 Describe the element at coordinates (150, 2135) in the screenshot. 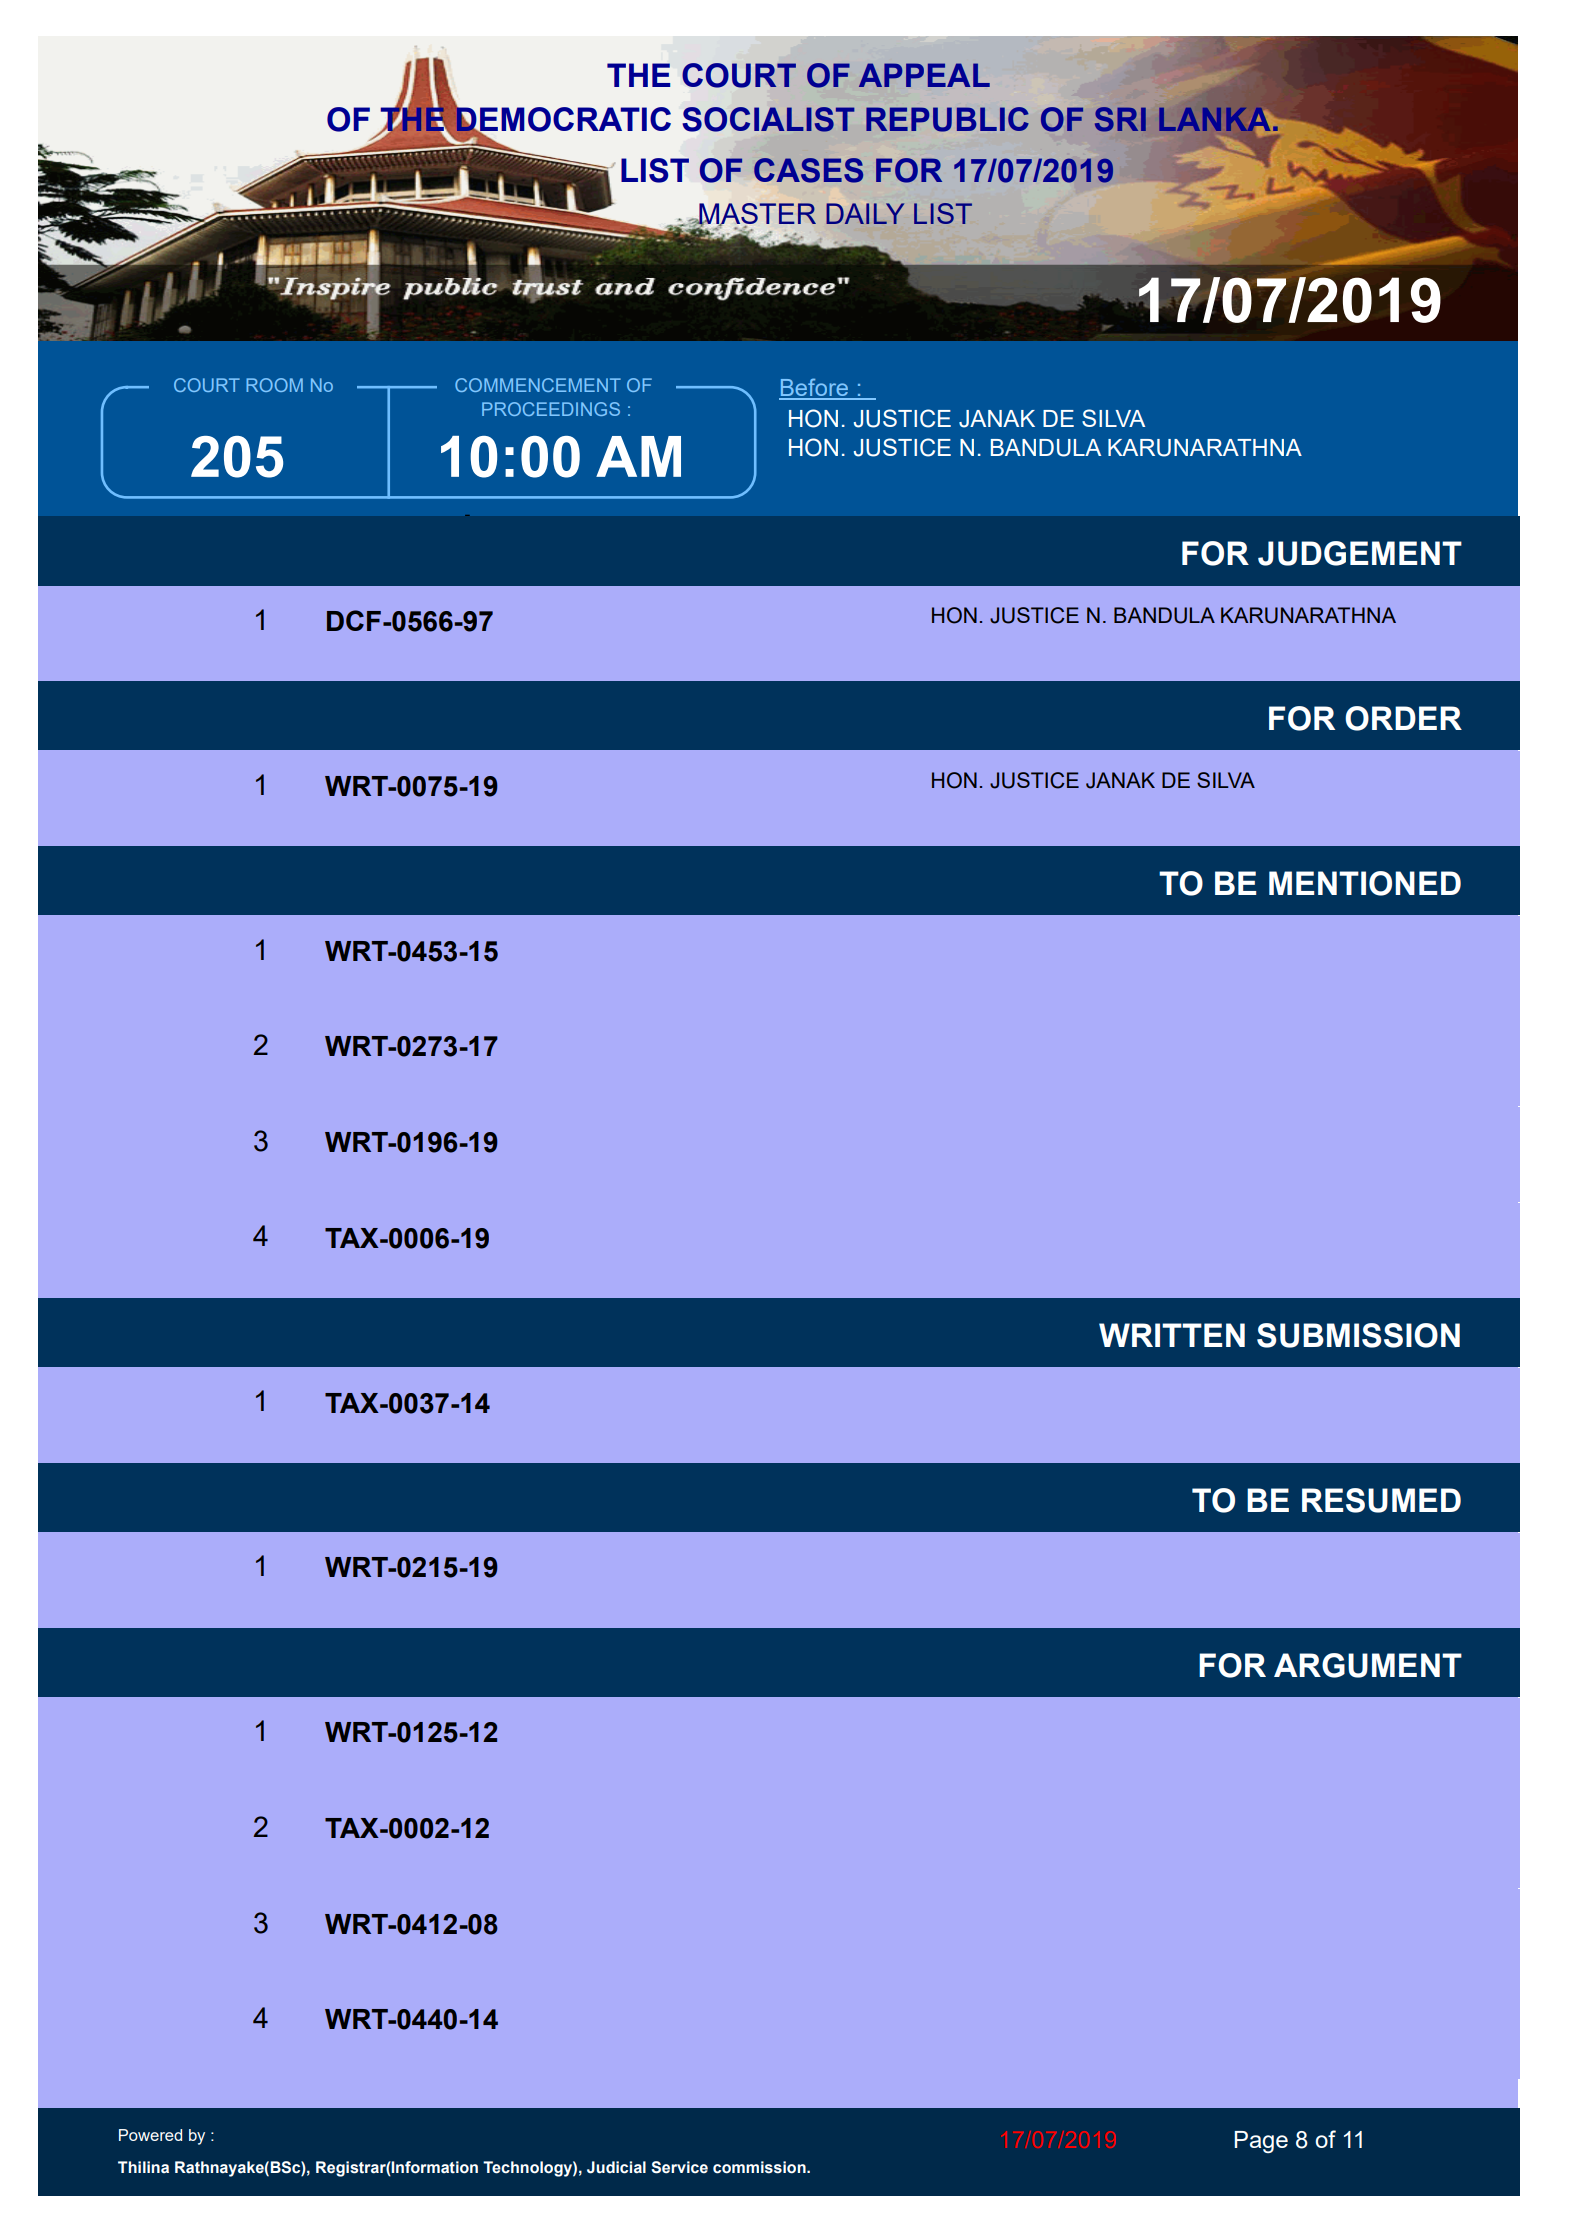

I see `Powered` at that location.
